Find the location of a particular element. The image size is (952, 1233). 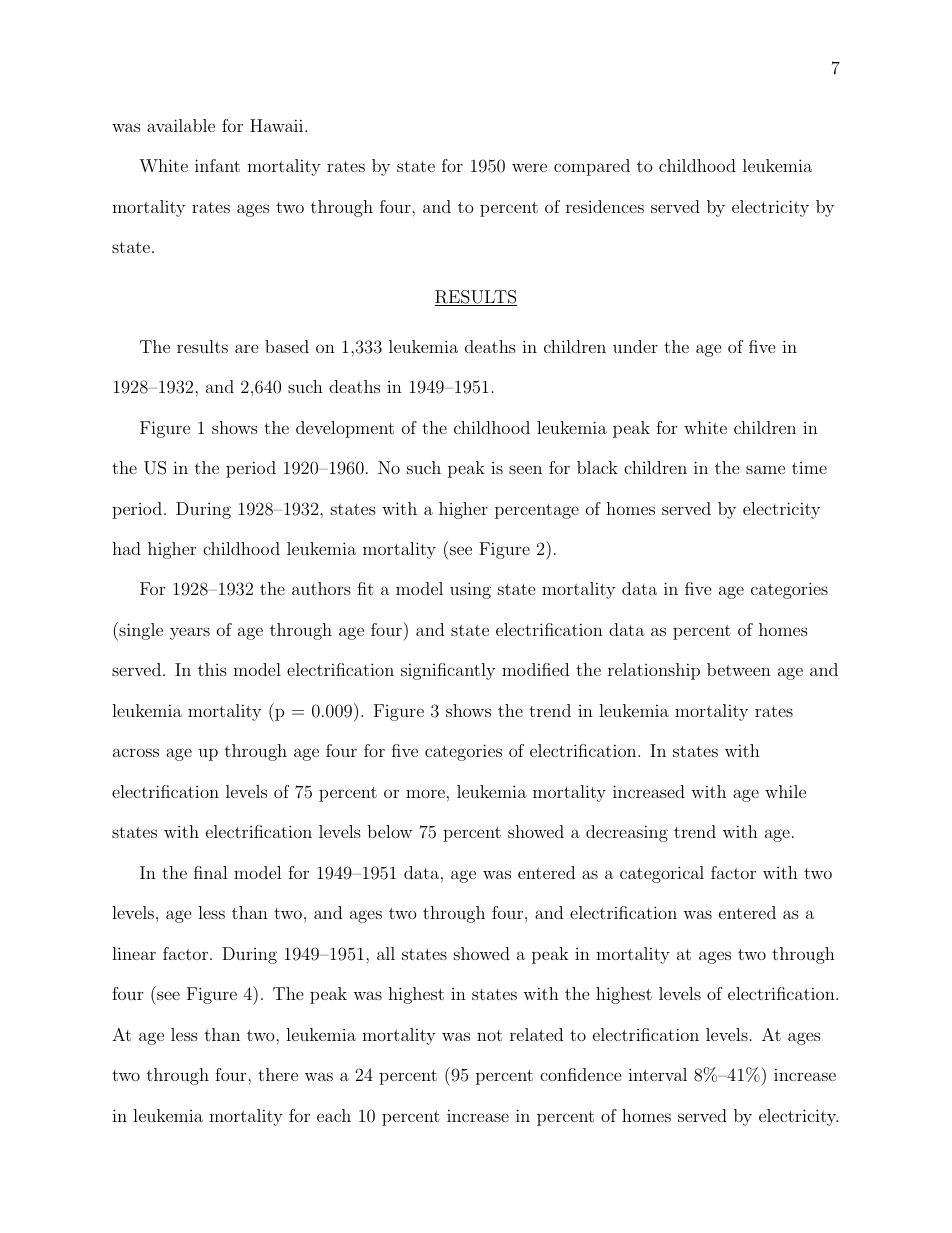

categorical is located at coordinates (662, 874).
